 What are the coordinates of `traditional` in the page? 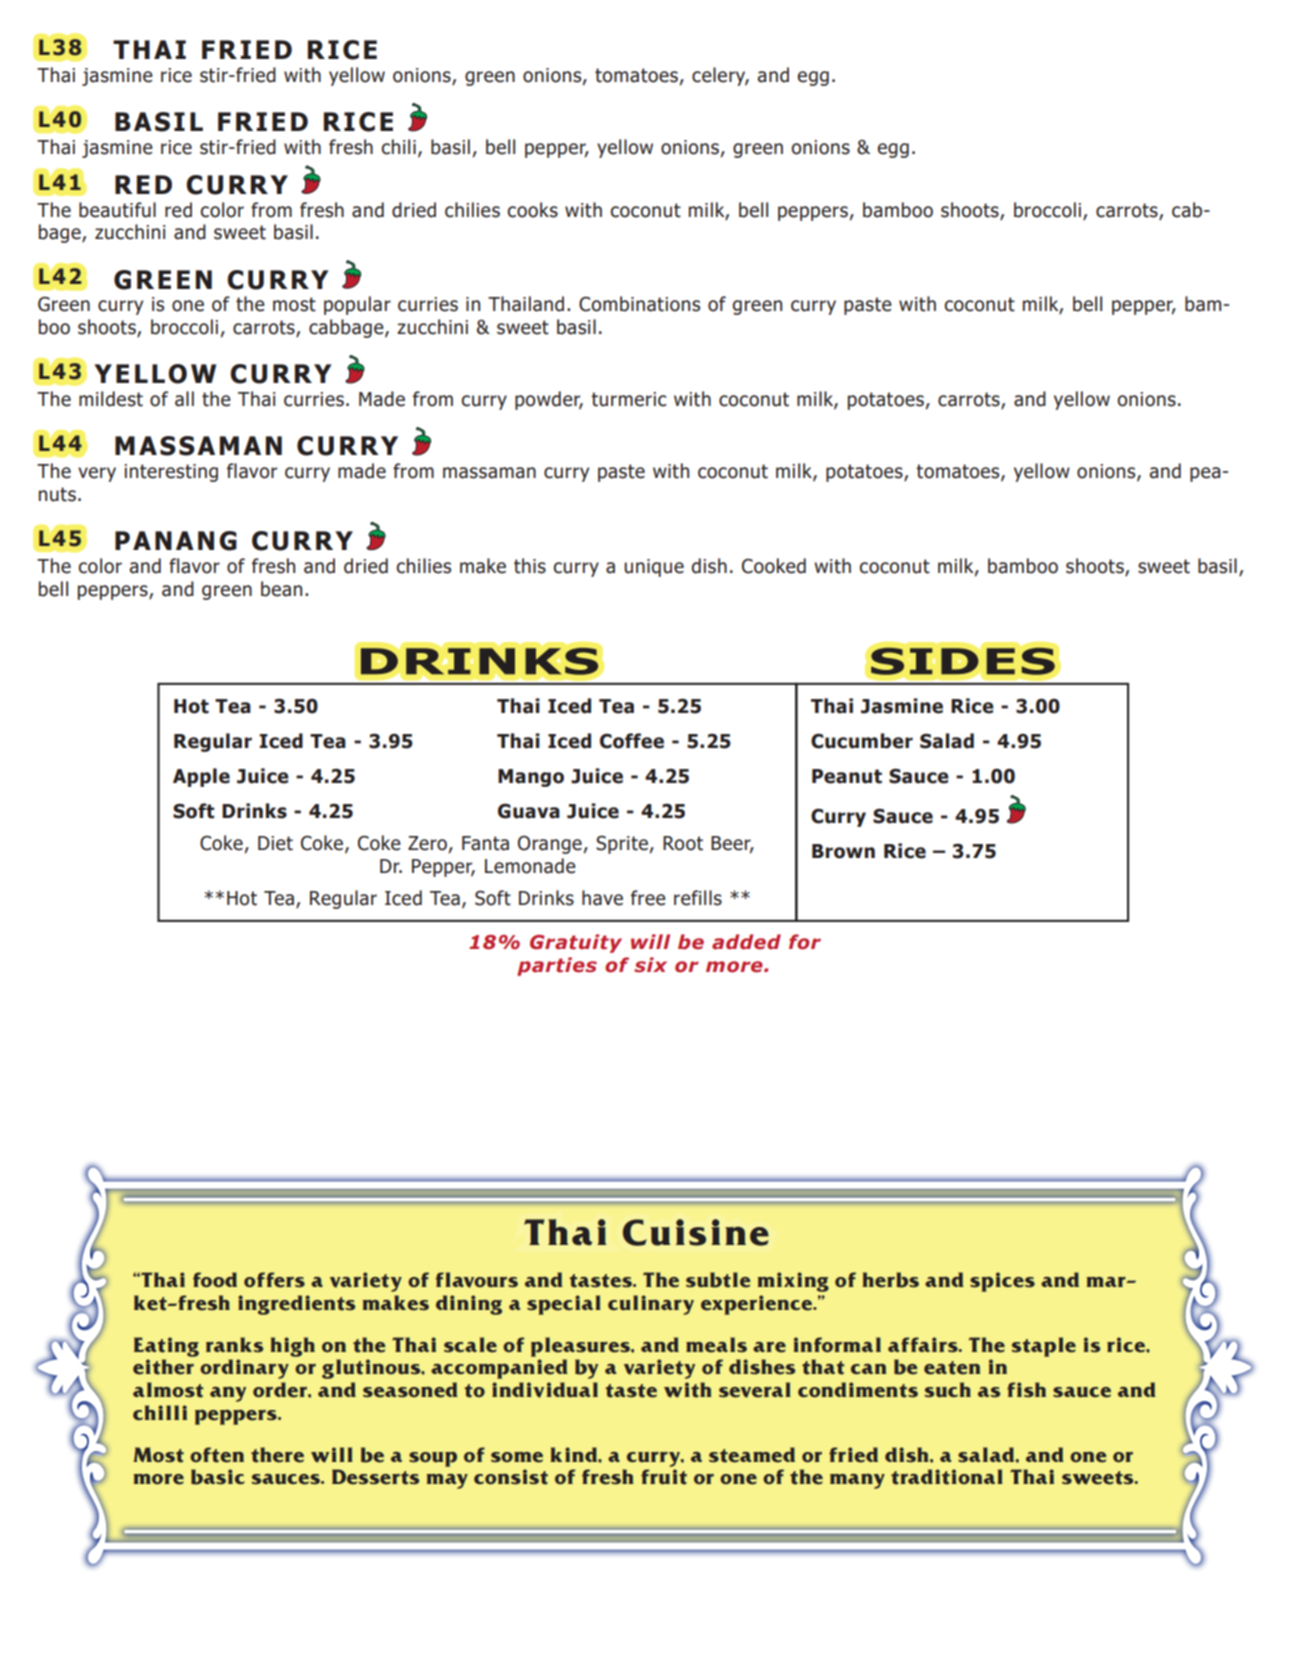 It's located at (947, 1477).
